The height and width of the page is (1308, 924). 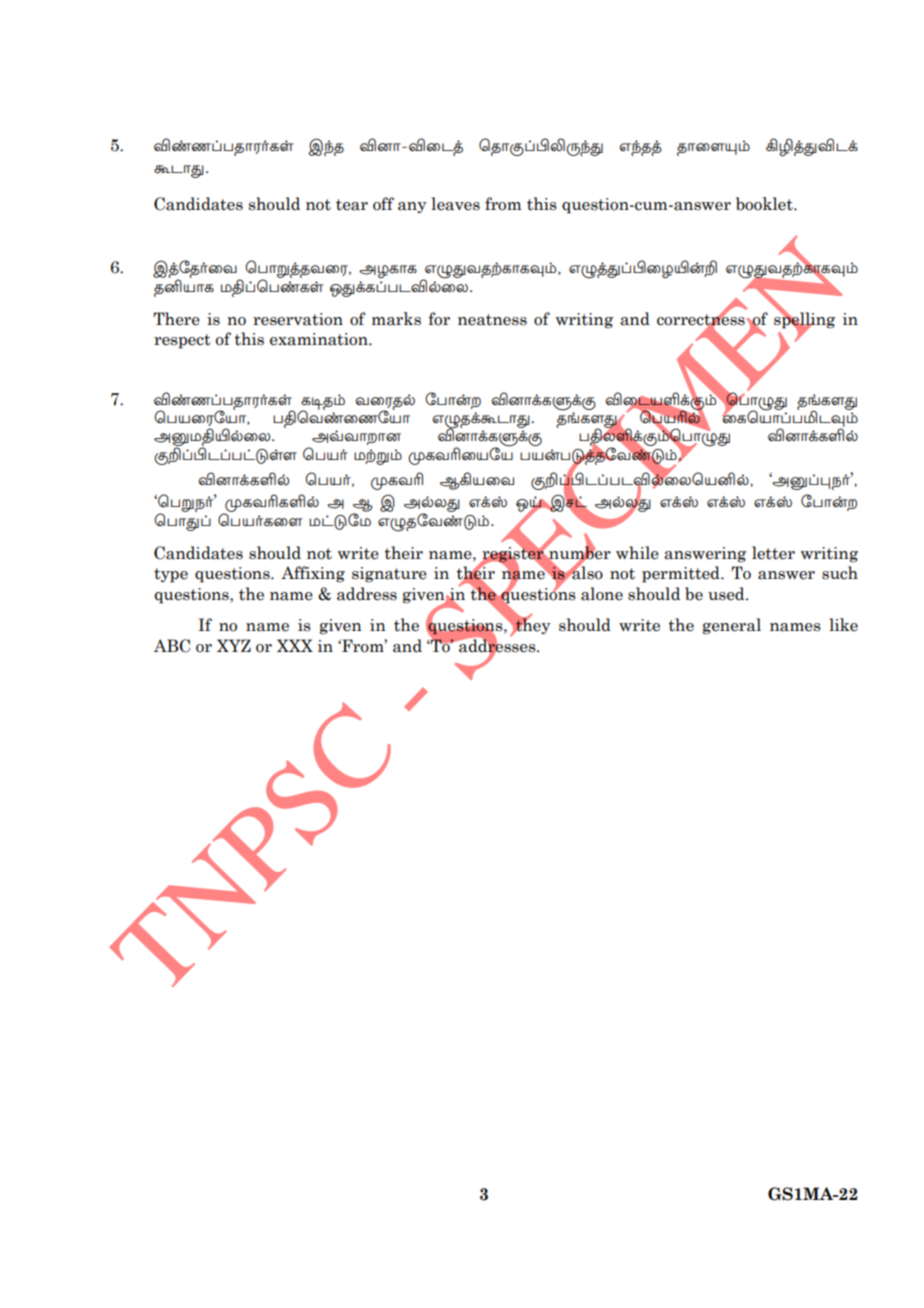 I want to click on leaves, so click(x=455, y=204).
